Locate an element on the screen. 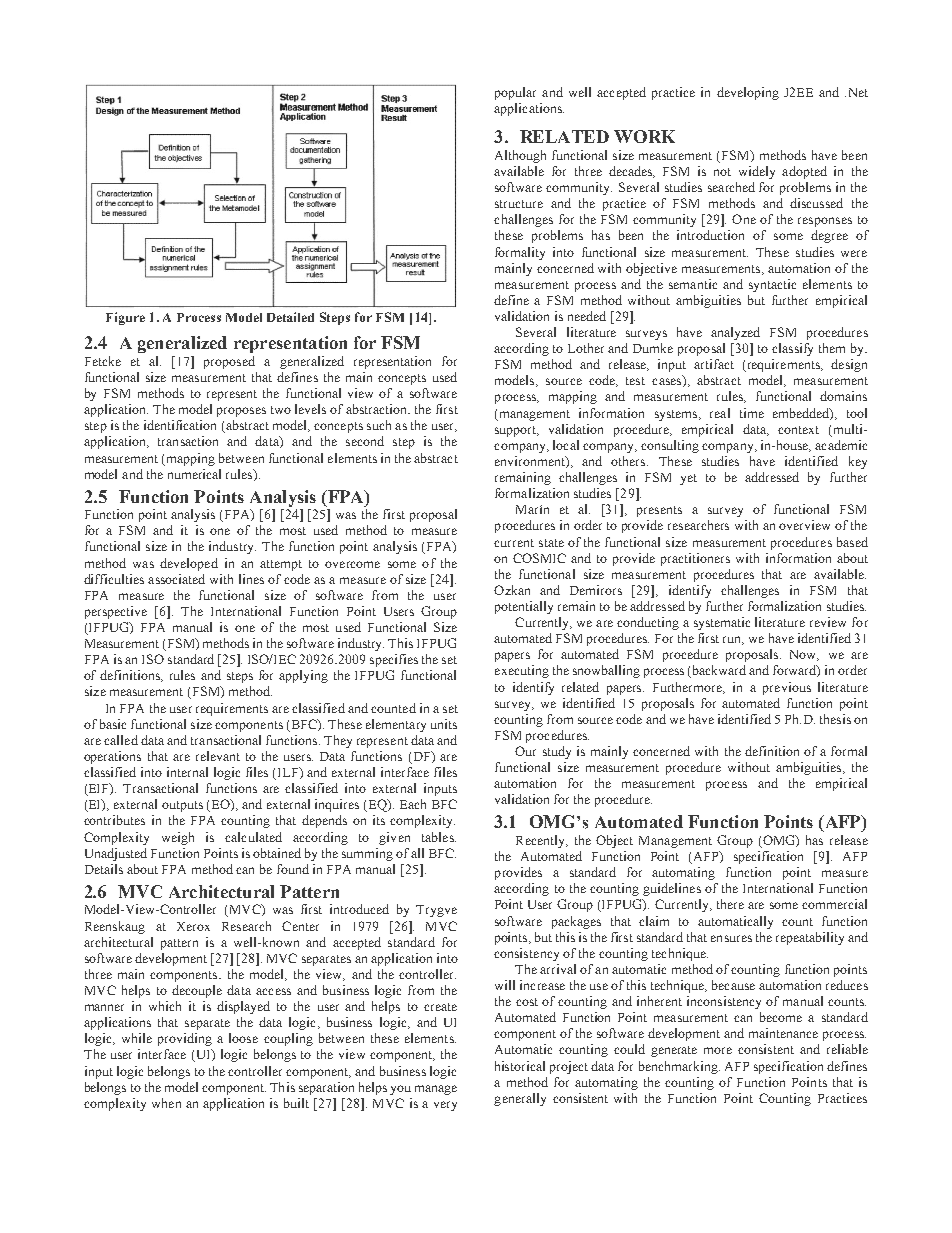 The width and height of the screenshot is (952, 1233). systematic is located at coordinates (722, 623).
